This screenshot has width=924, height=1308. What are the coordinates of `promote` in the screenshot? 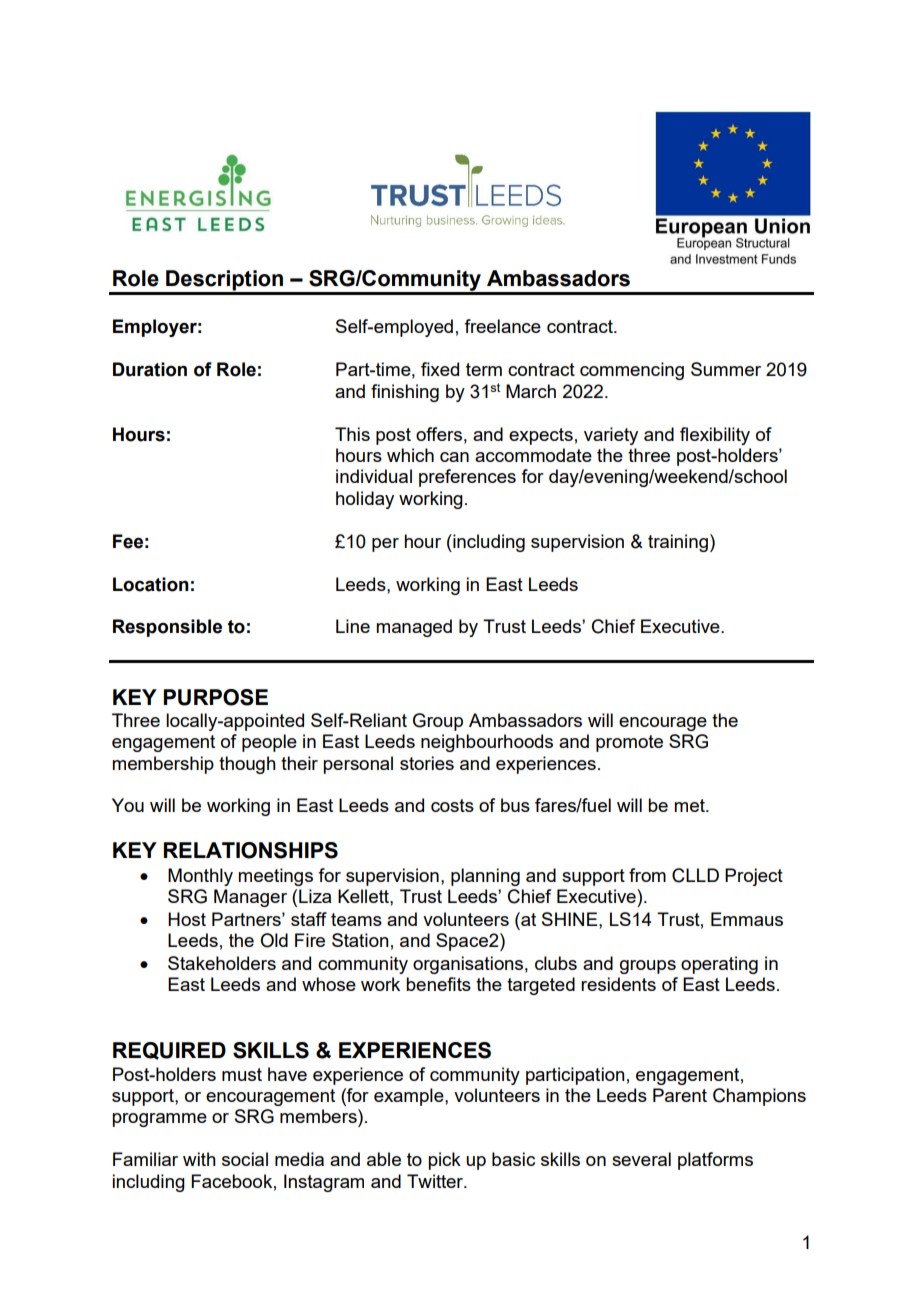 It's located at (629, 743).
